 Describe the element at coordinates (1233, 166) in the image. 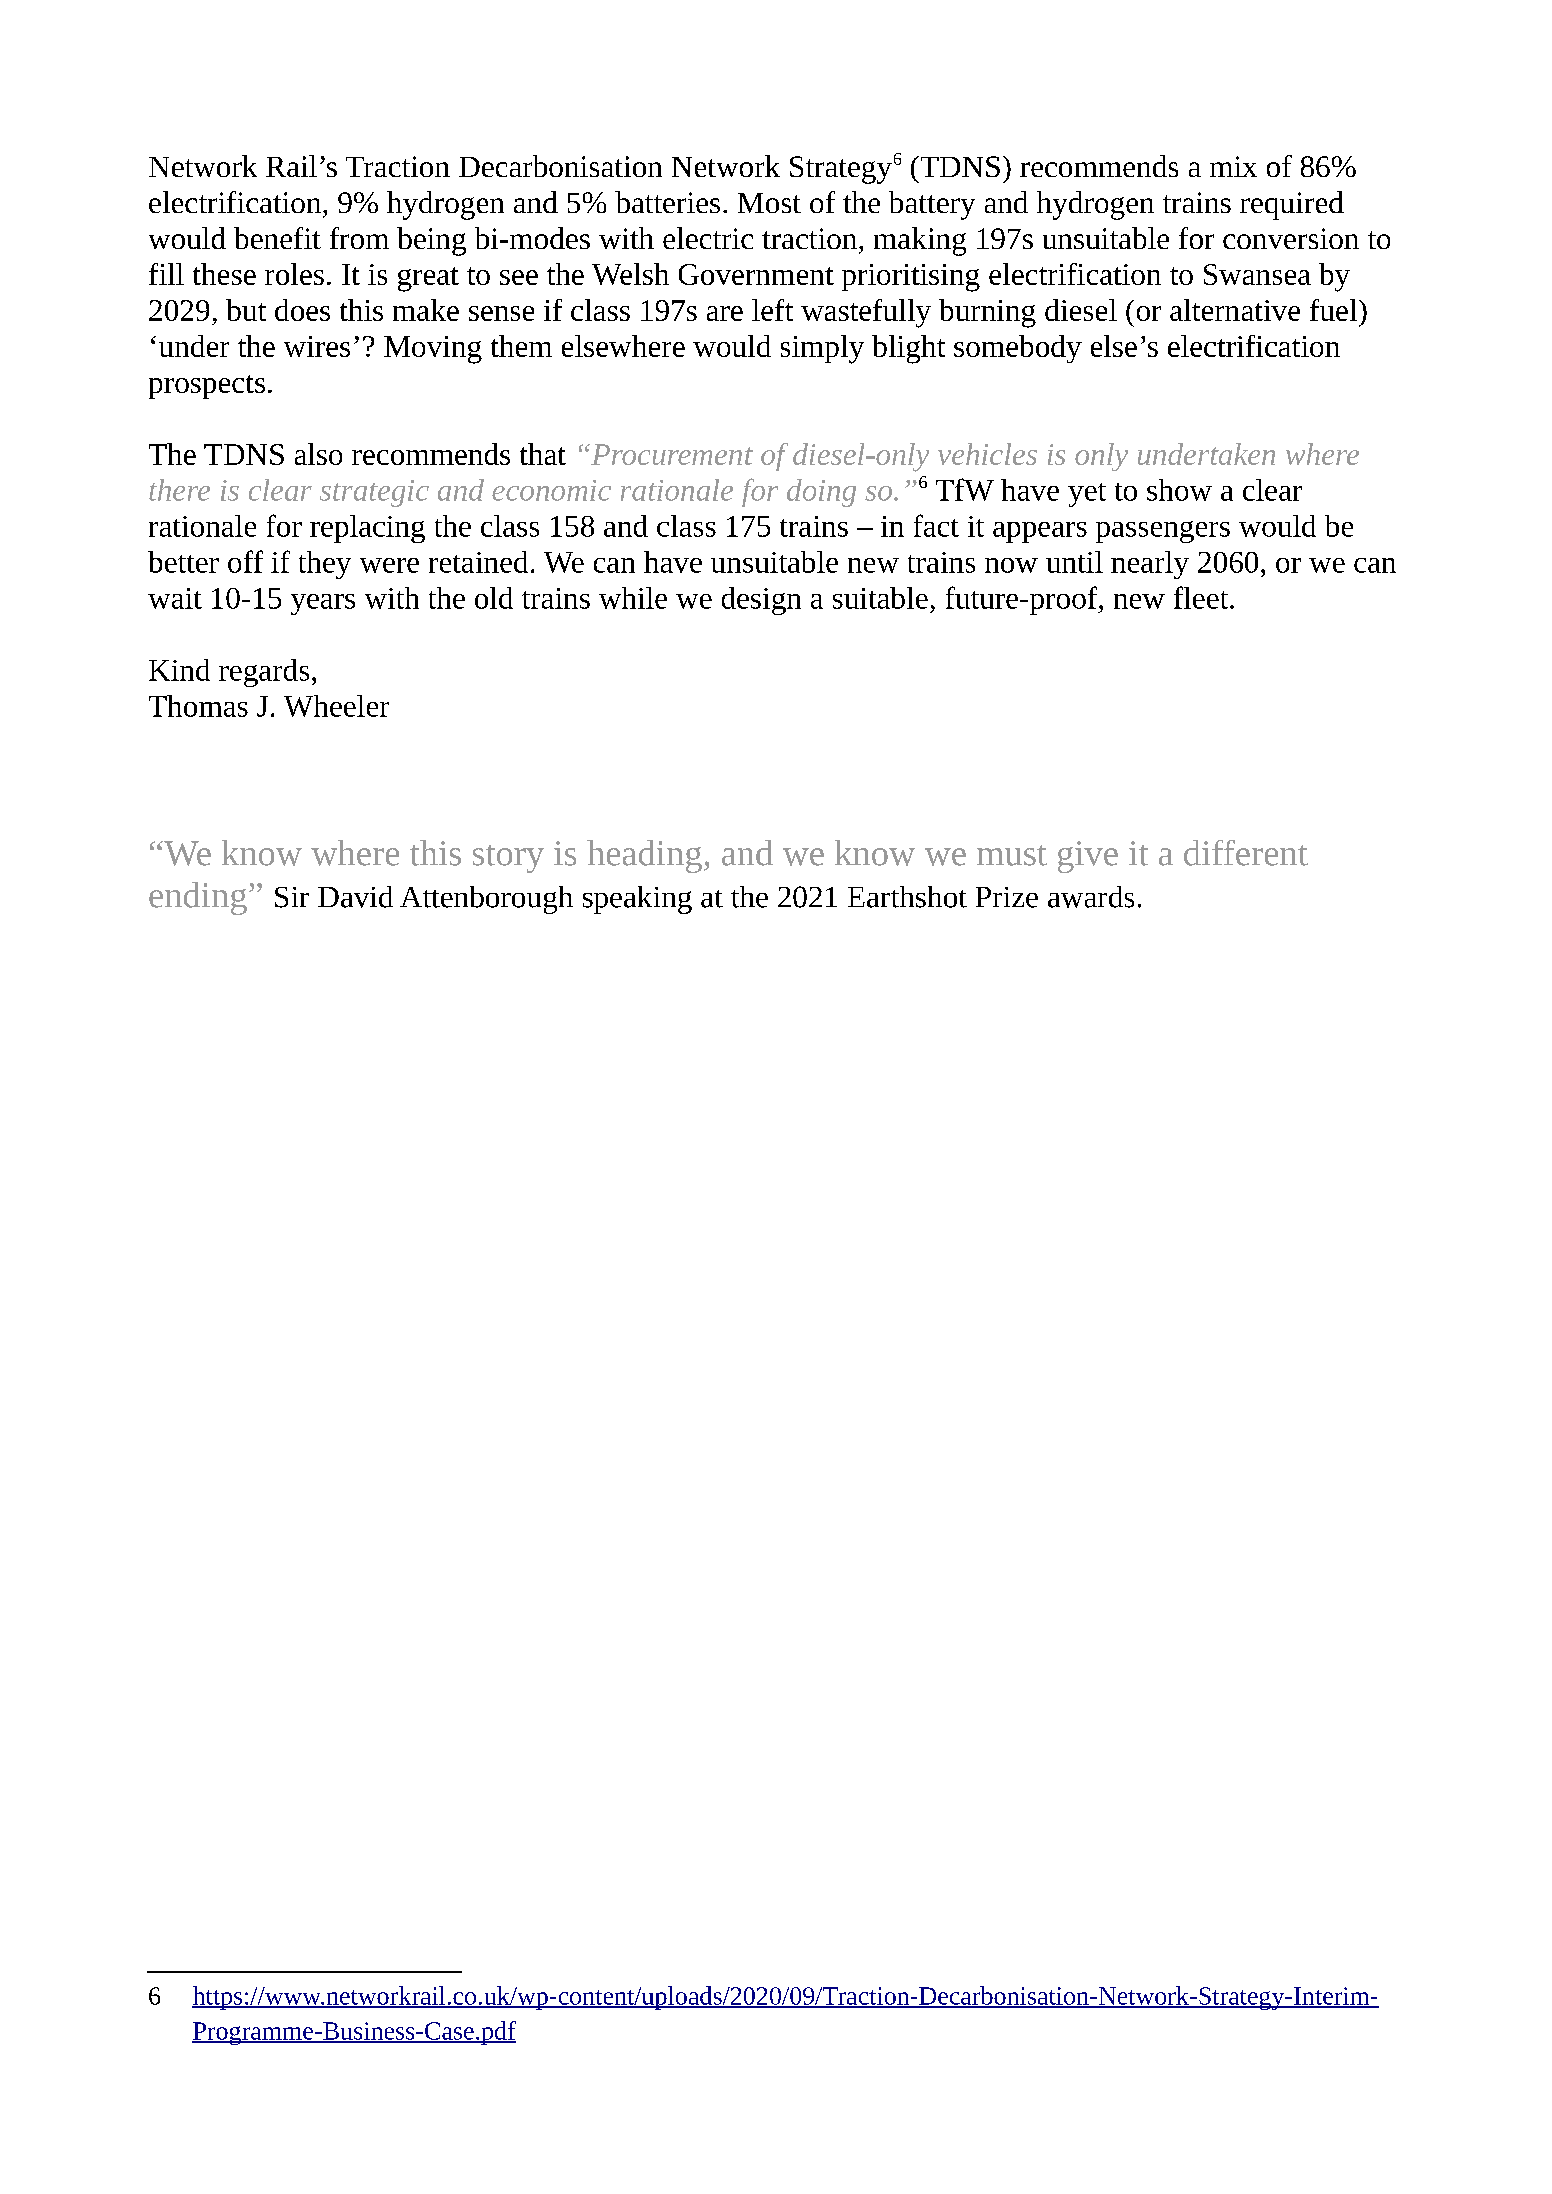

I see `mix` at that location.
